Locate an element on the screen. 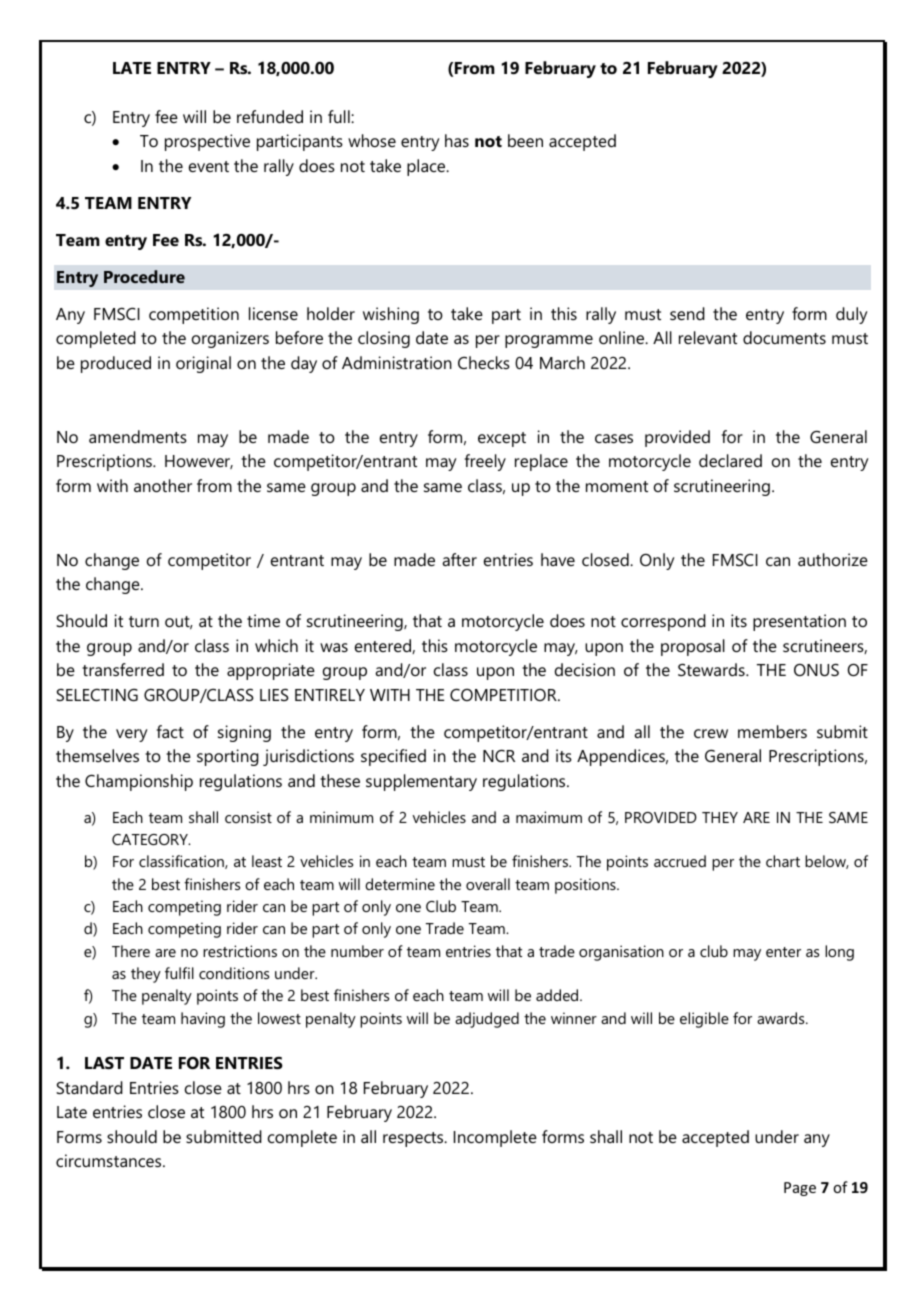  circumstances is located at coordinates (110, 1160).
